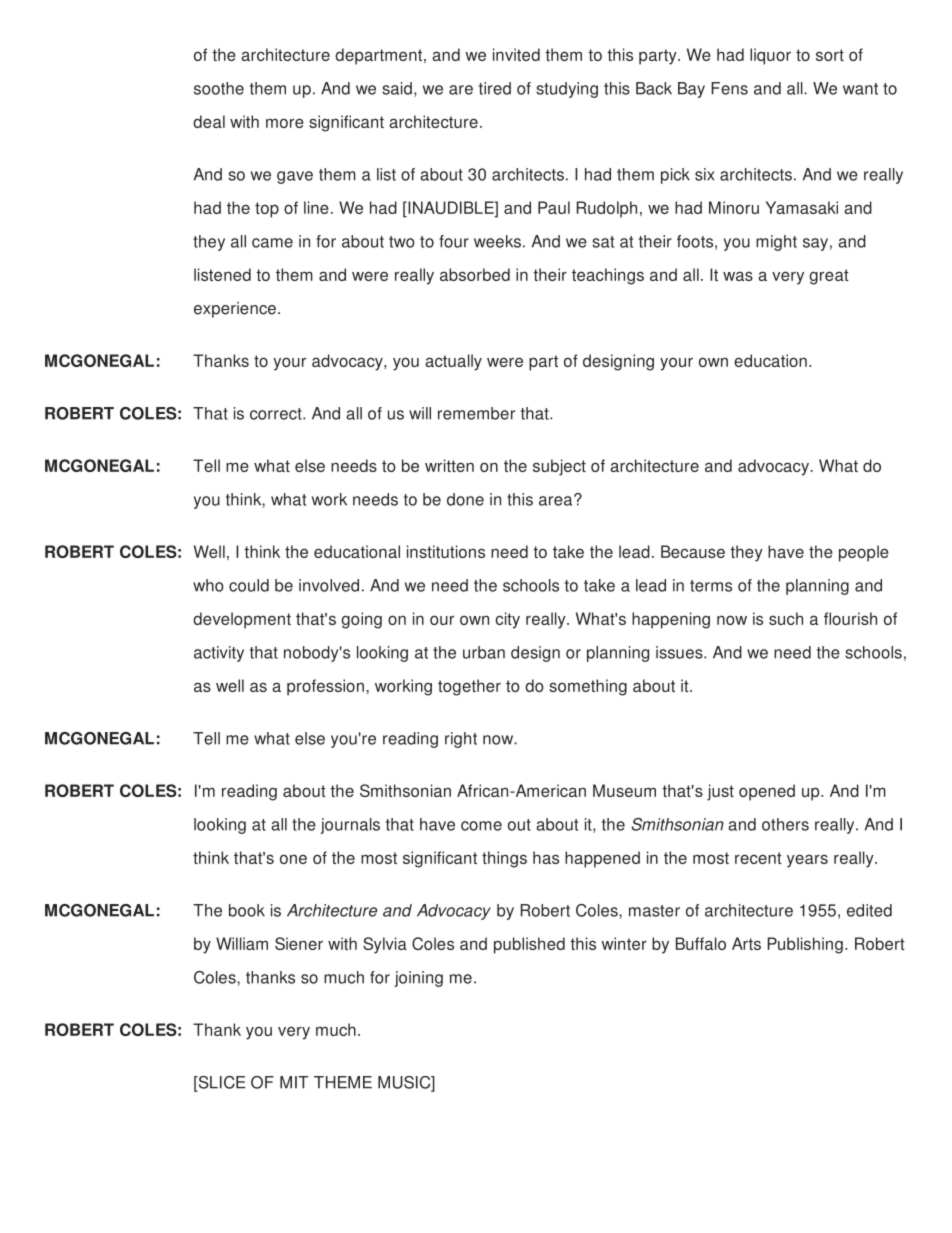  Describe the element at coordinates (277, 414) in the image. I see `correct` at that location.
